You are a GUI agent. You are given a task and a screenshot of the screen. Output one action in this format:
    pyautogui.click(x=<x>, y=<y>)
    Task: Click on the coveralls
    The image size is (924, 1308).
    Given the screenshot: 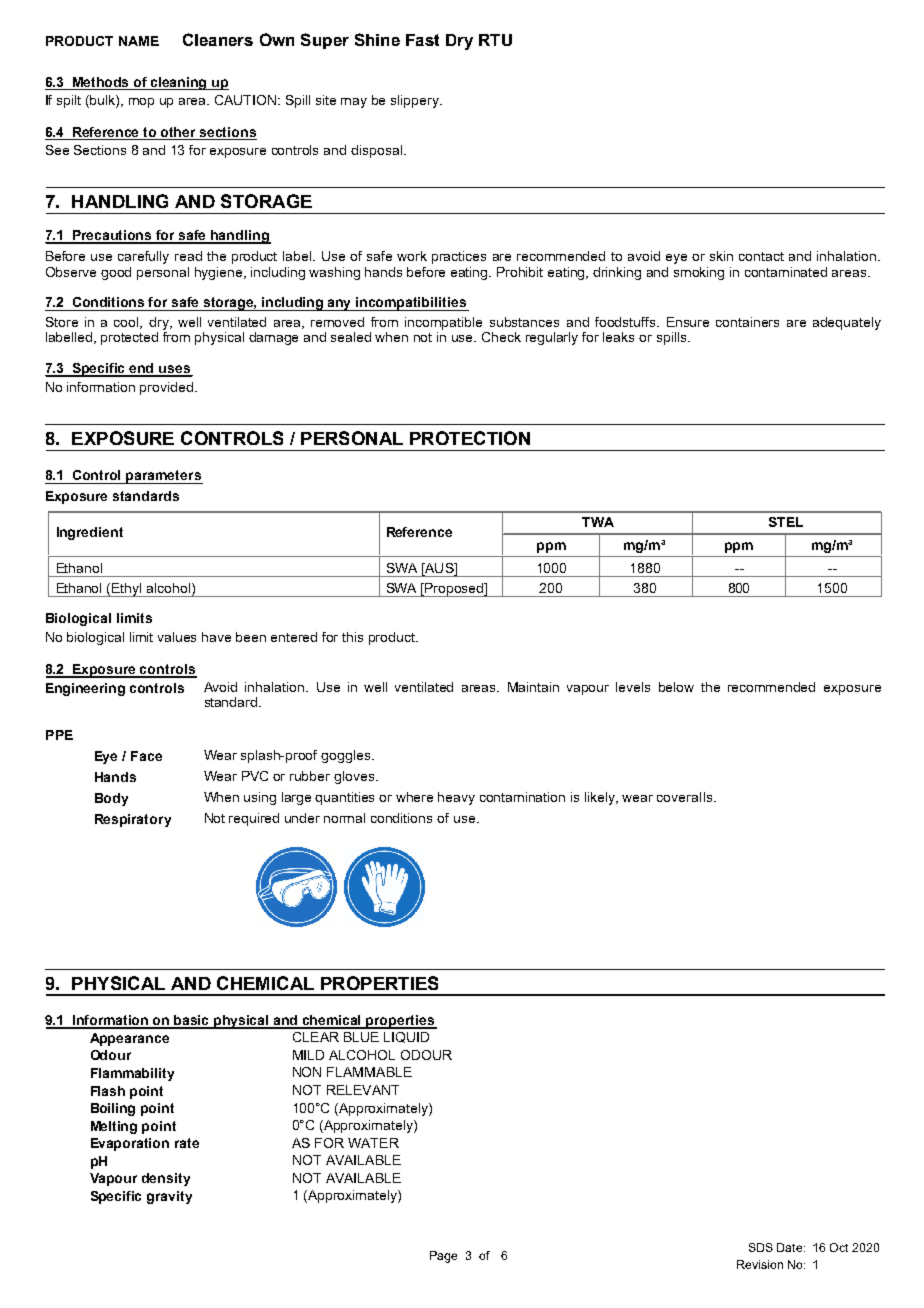 What is the action you would take?
    pyautogui.click(x=686, y=797)
